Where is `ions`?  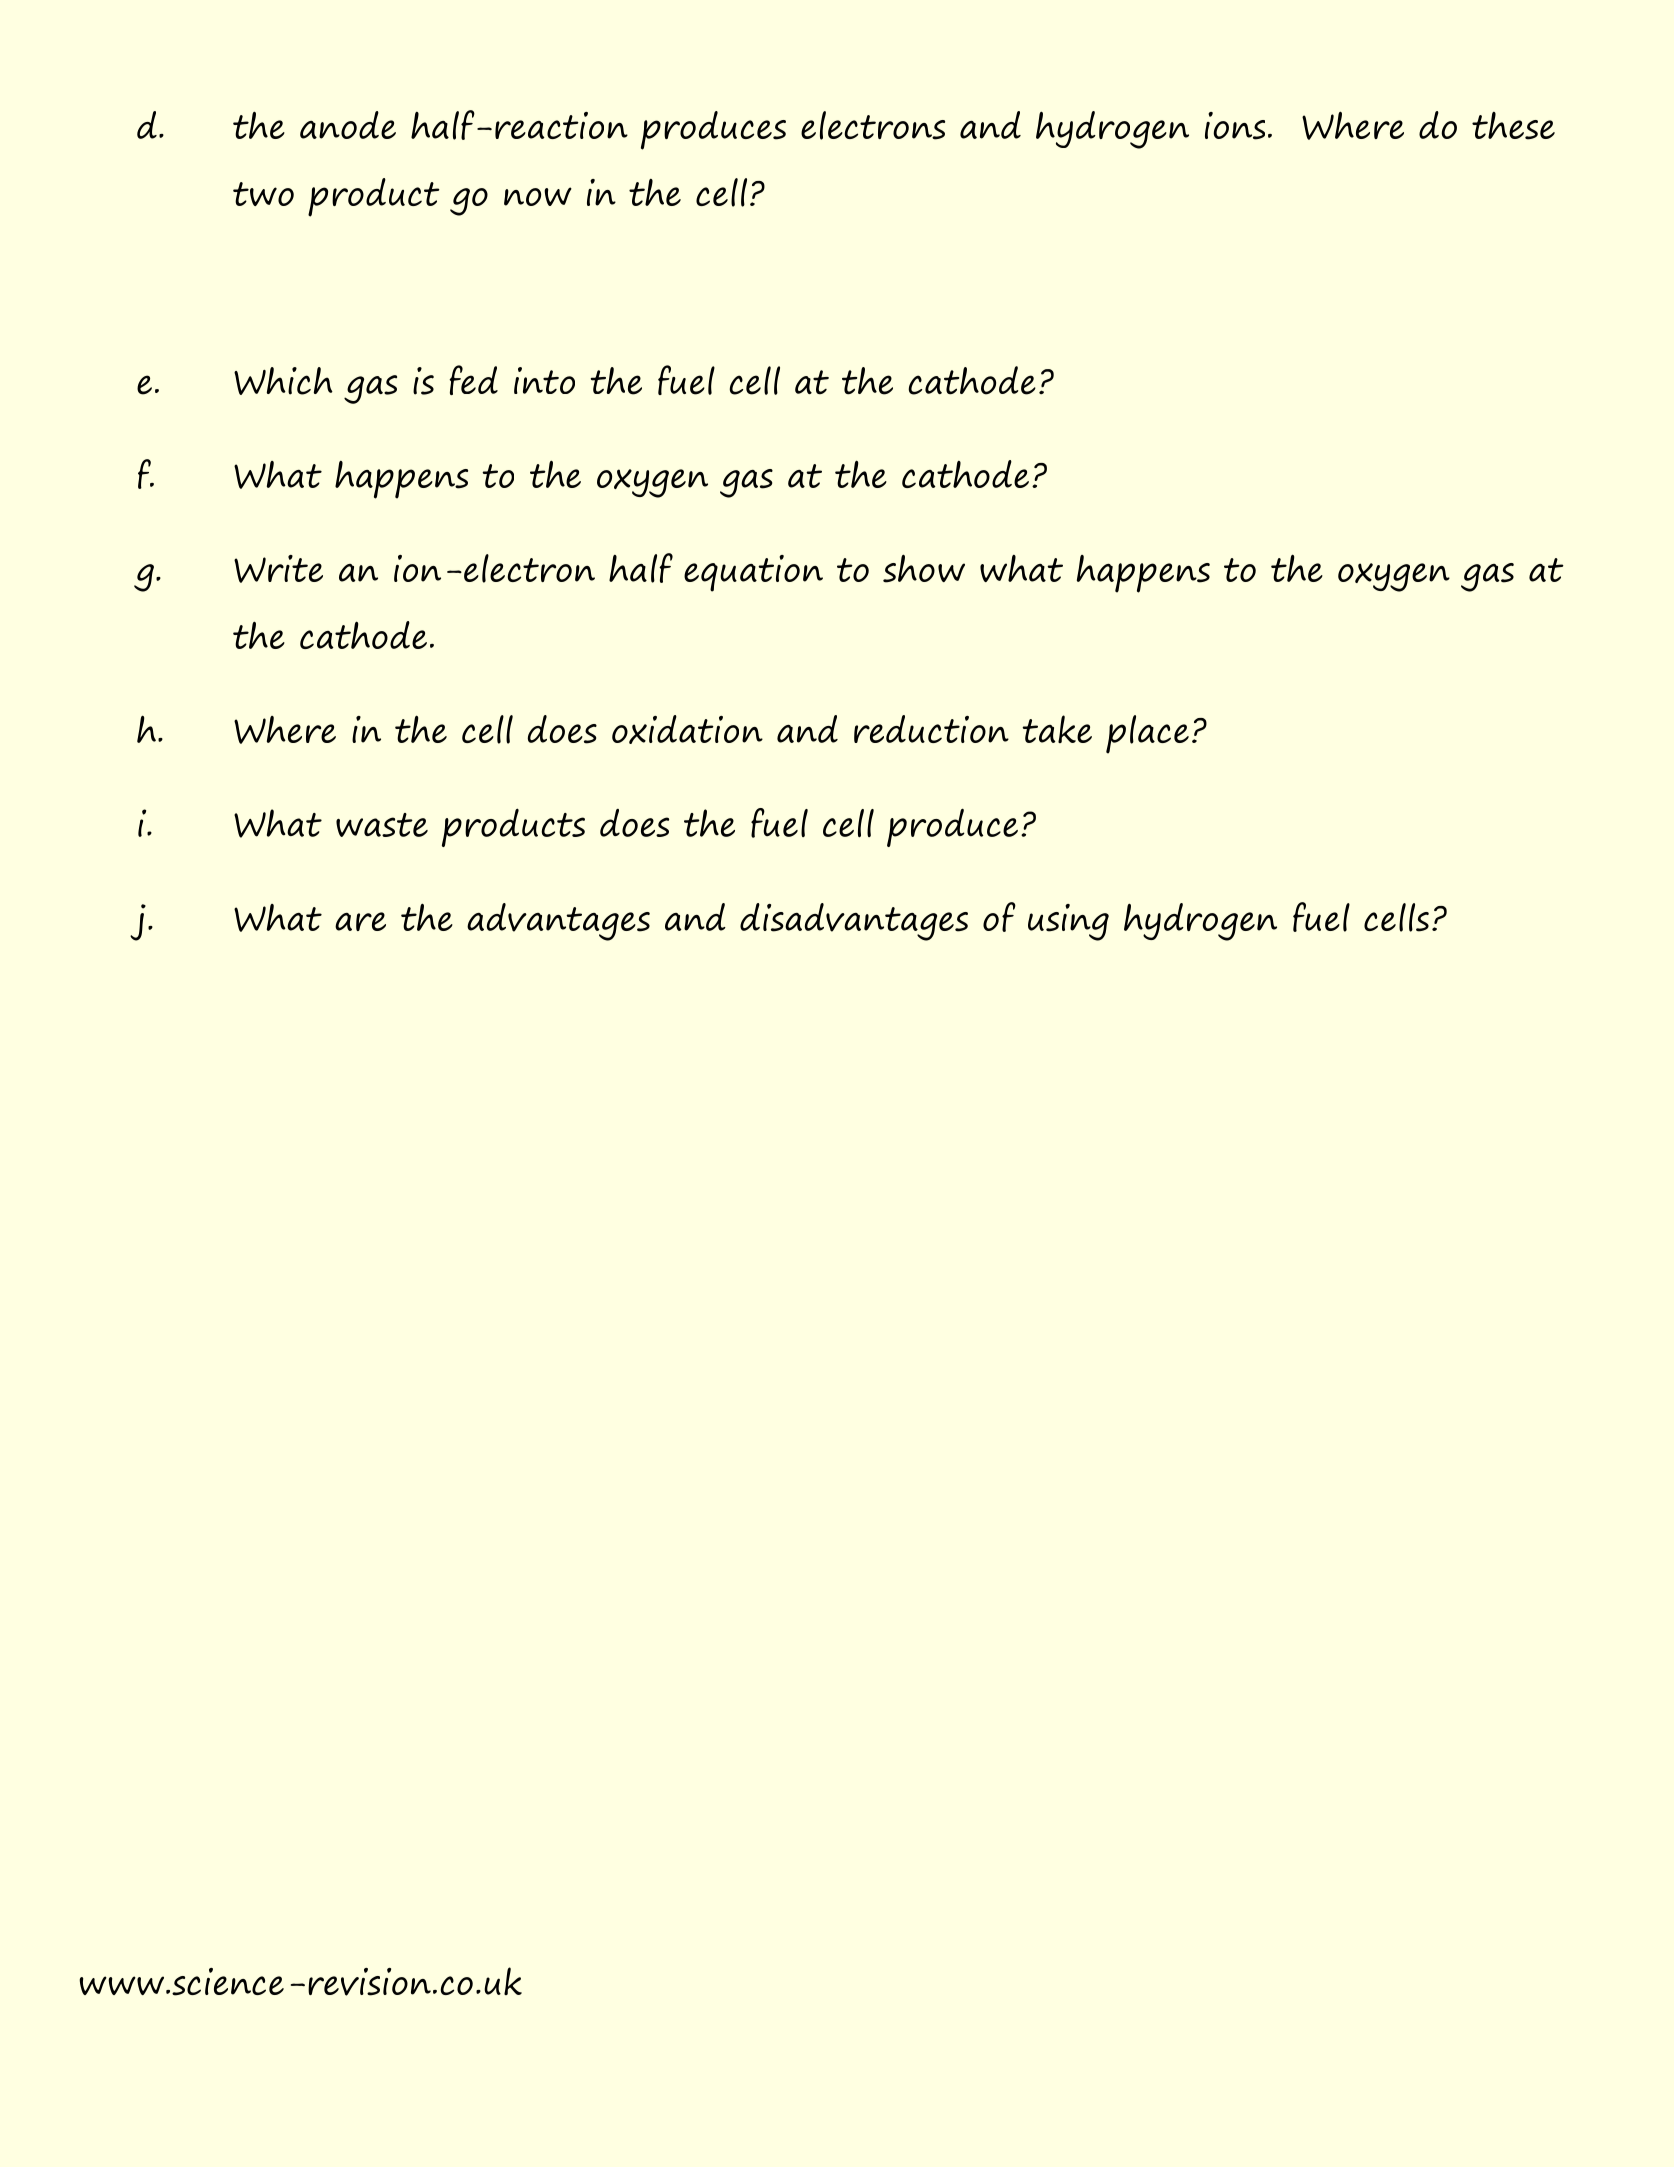 ions is located at coordinates (1235, 126).
